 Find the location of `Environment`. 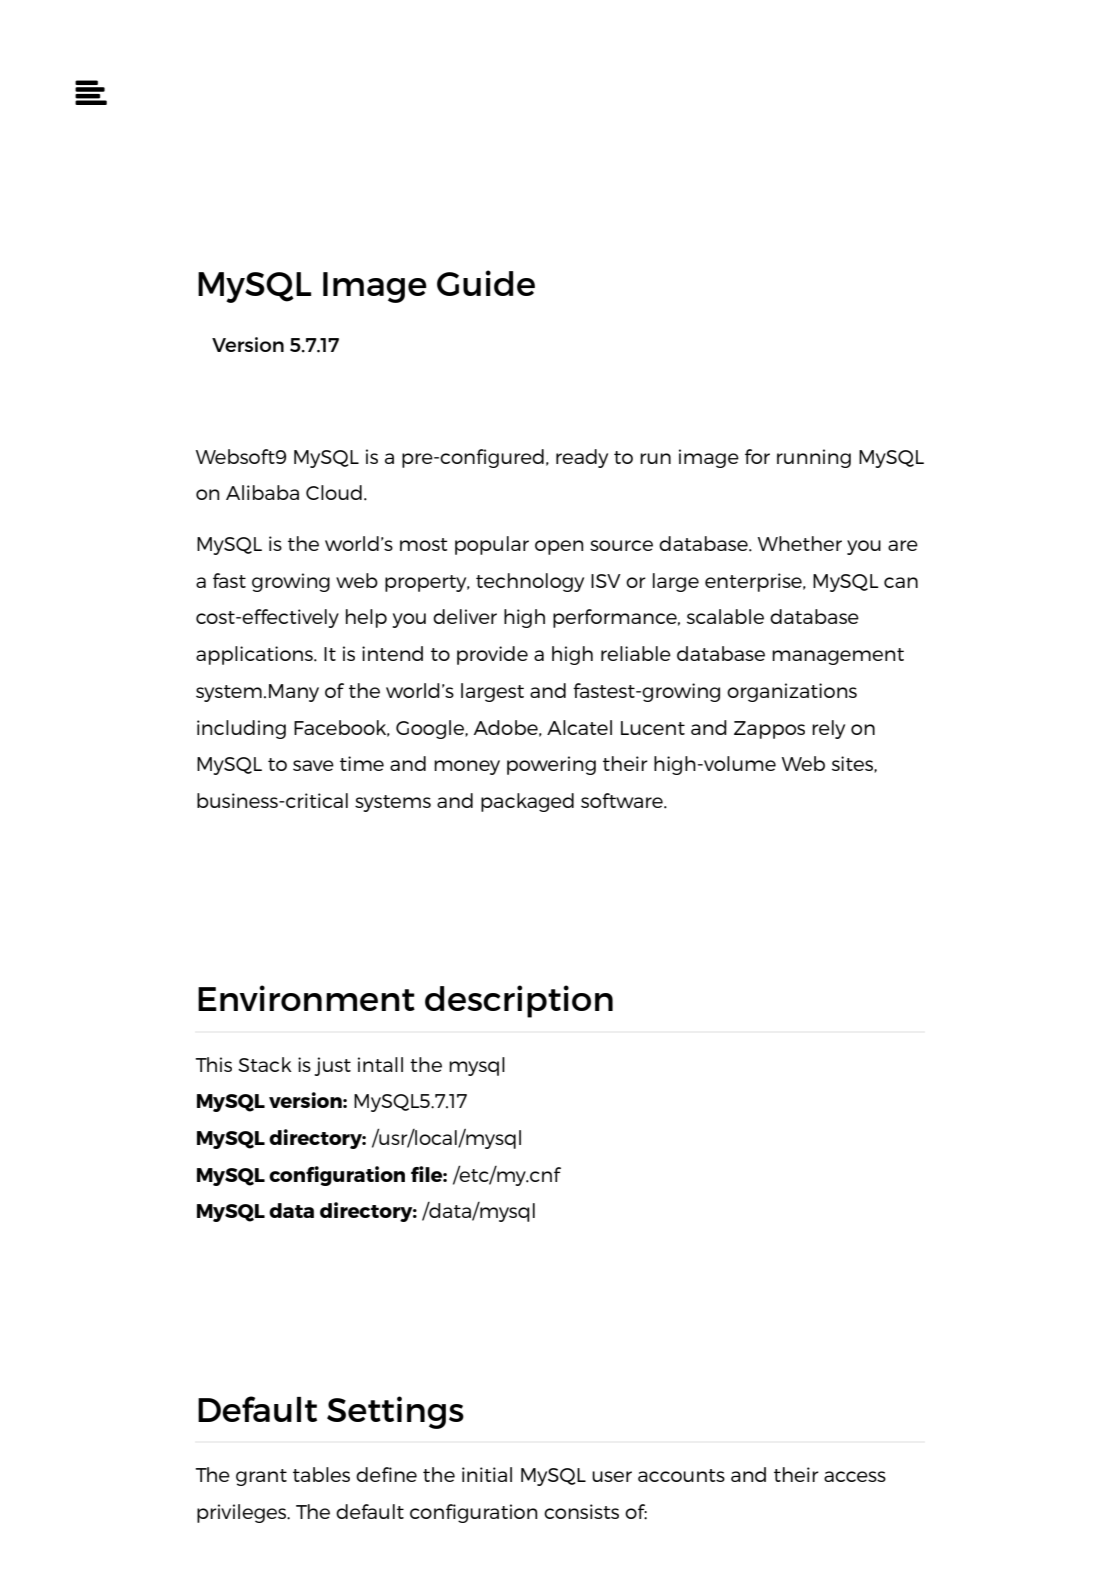

Environment is located at coordinates (306, 998).
